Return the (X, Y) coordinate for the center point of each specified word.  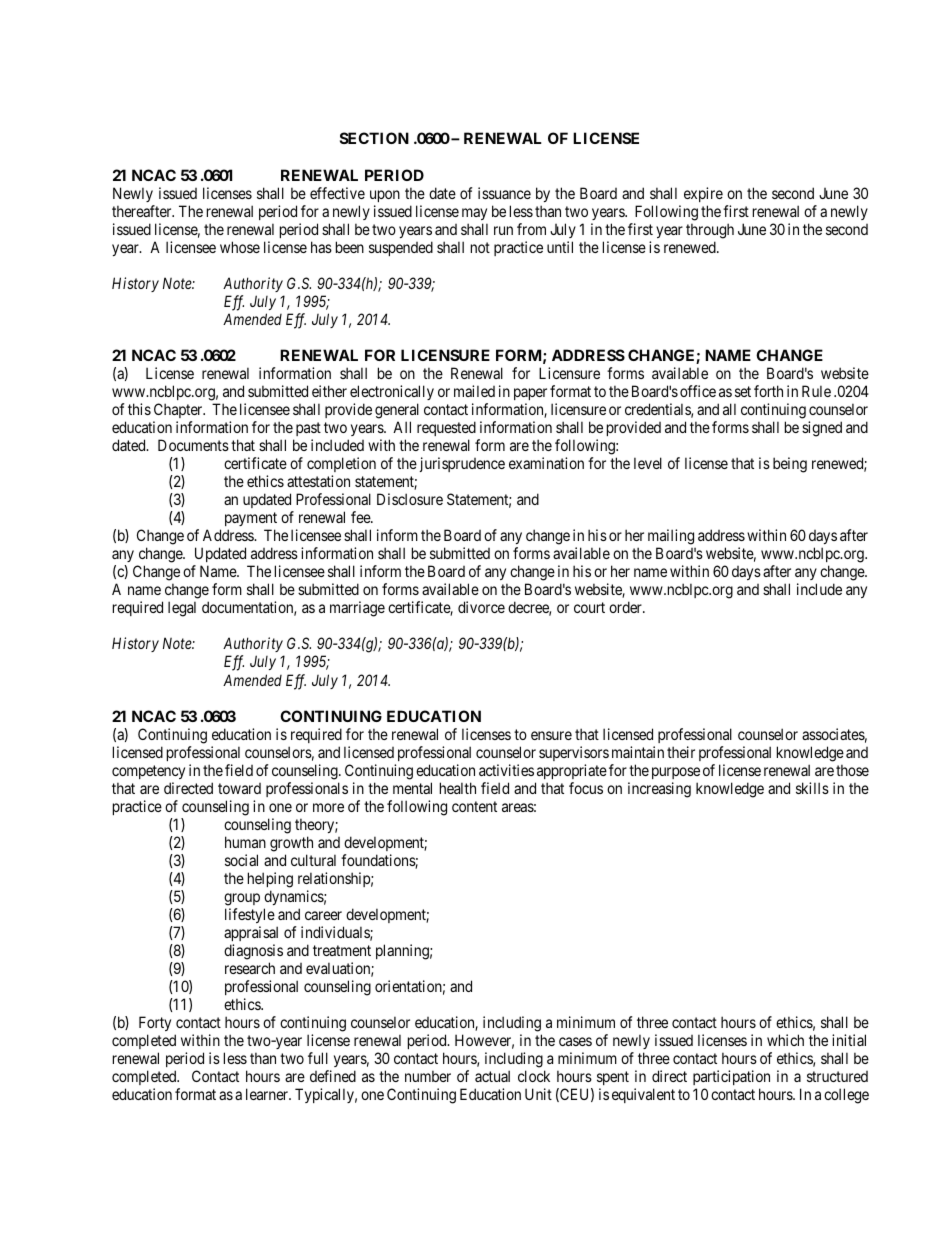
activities (506, 770)
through (710, 231)
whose (240, 247)
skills (812, 788)
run (503, 230)
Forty (155, 1025)
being (790, 465)
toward (239, 788)
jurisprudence (462, 464)
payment (251, 521)
